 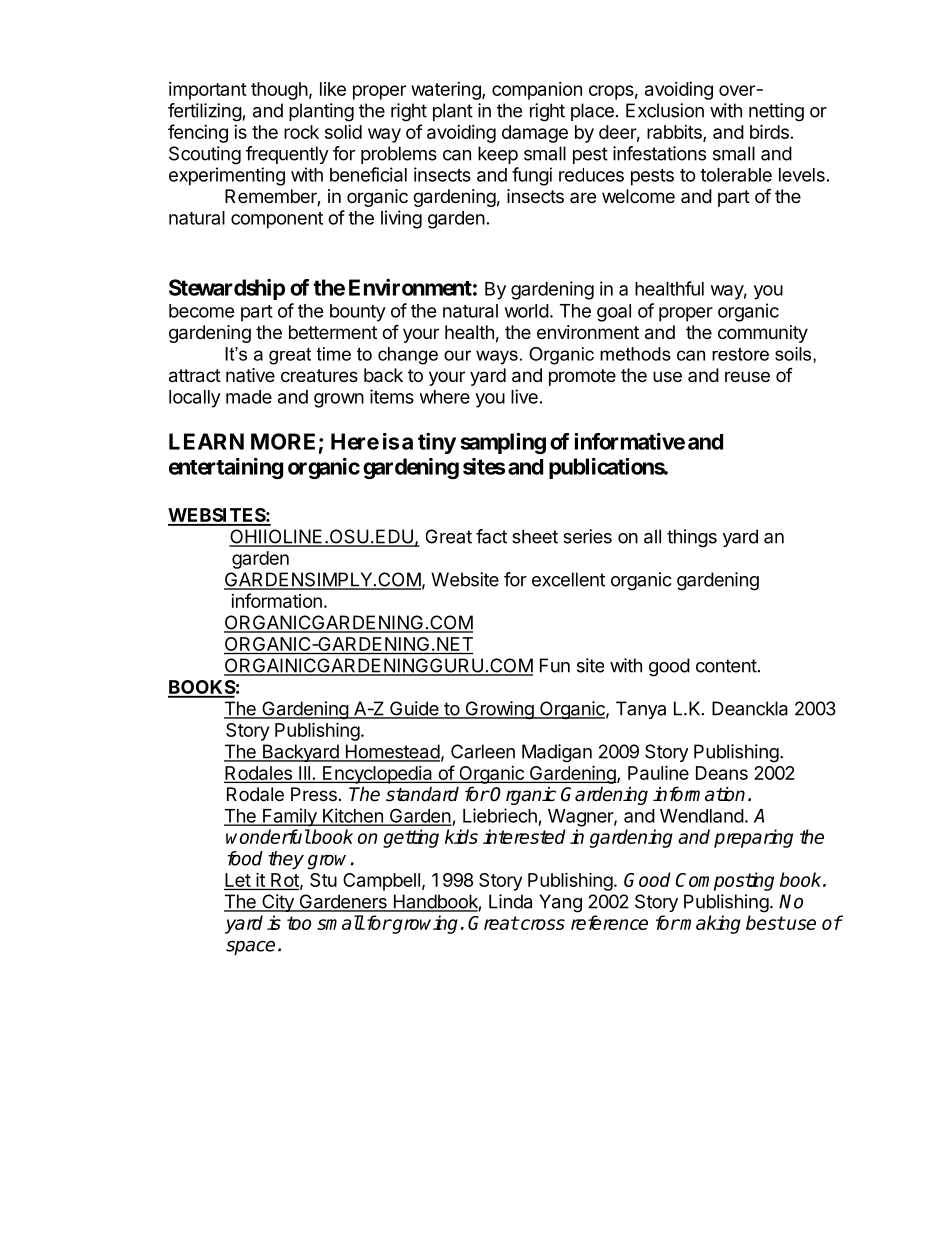 I want to click on live, so click(x=524, y=396).
